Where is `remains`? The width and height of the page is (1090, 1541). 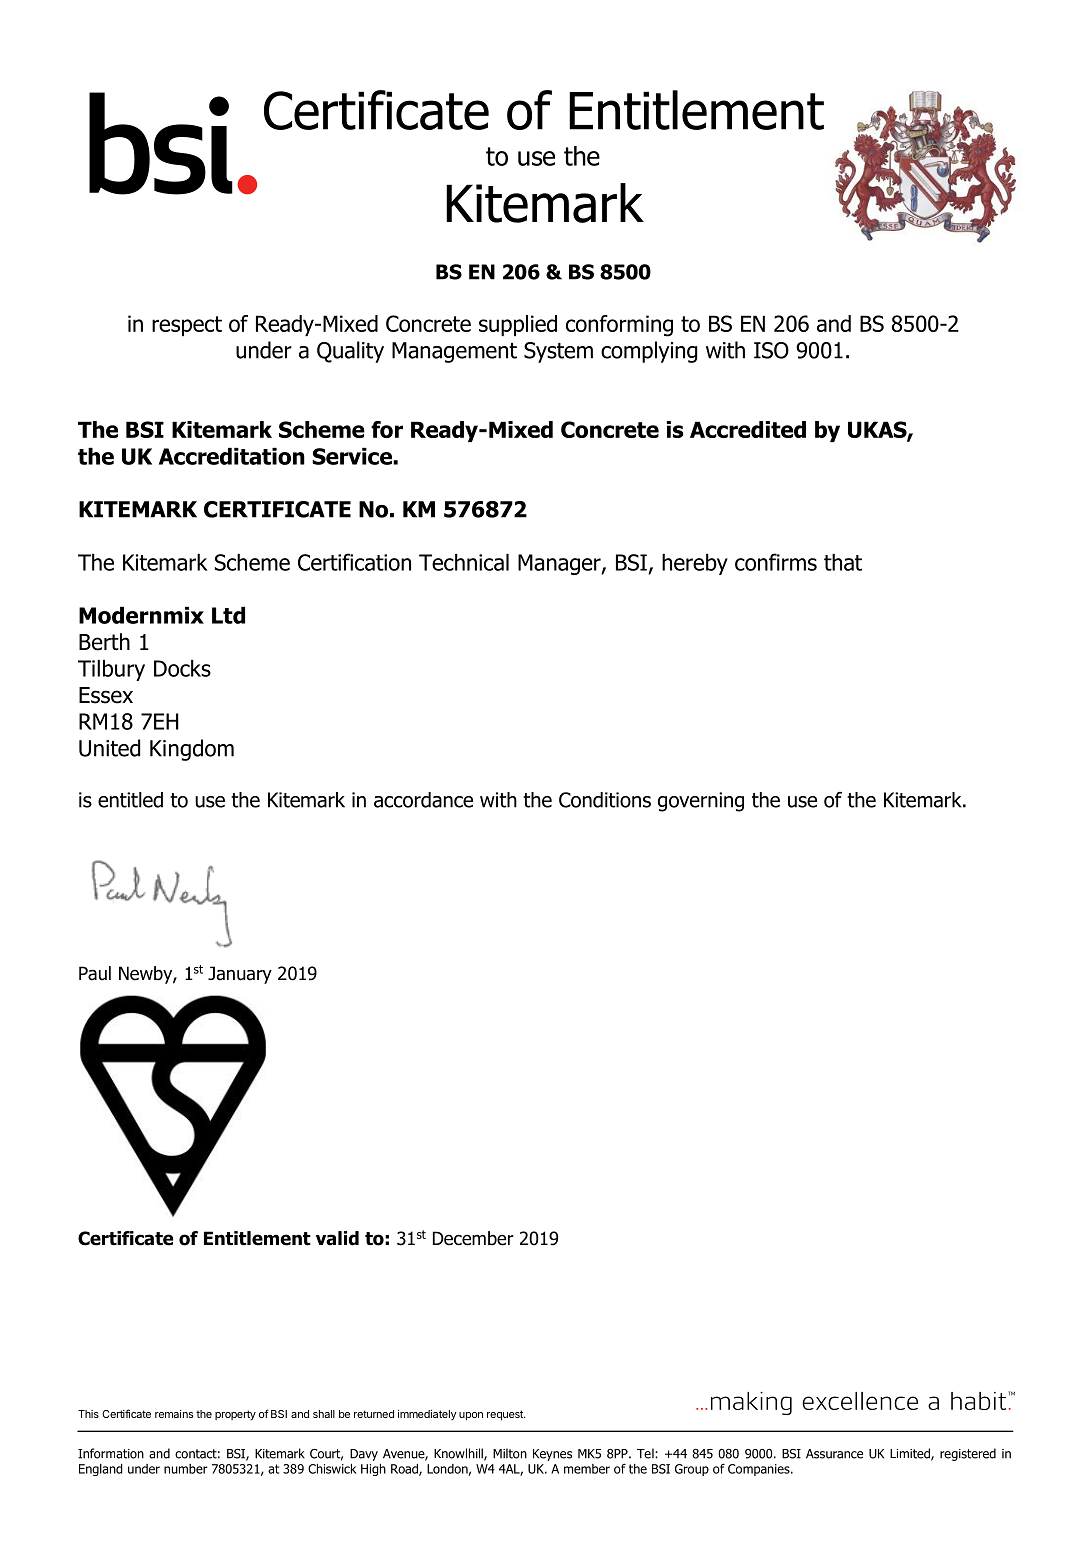 remains is located at coordinates (174, 1414).
